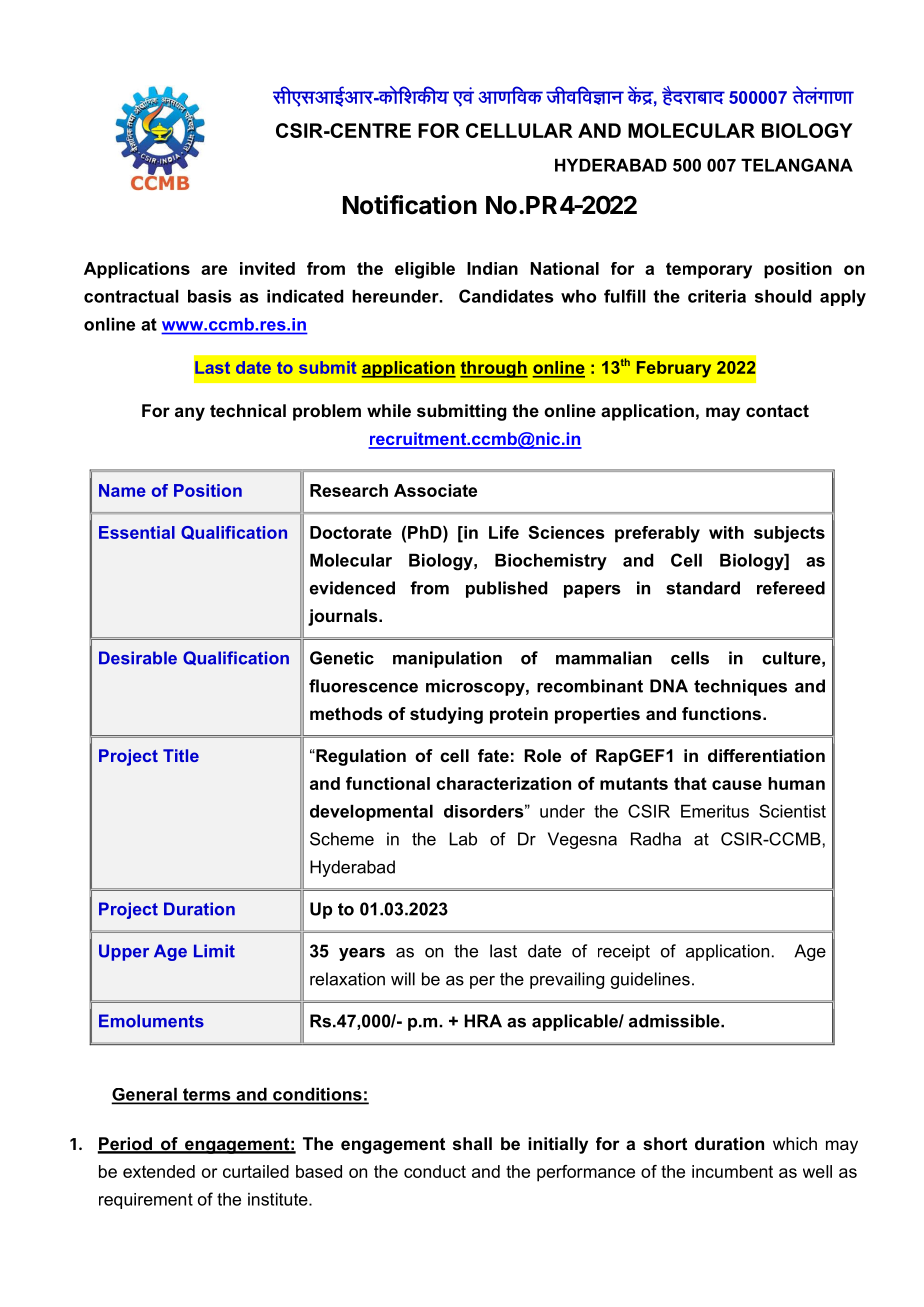 This document has height=1307, width=924. Describe the element at coordinates (214, 270) in the document. I see `are` at that location.
